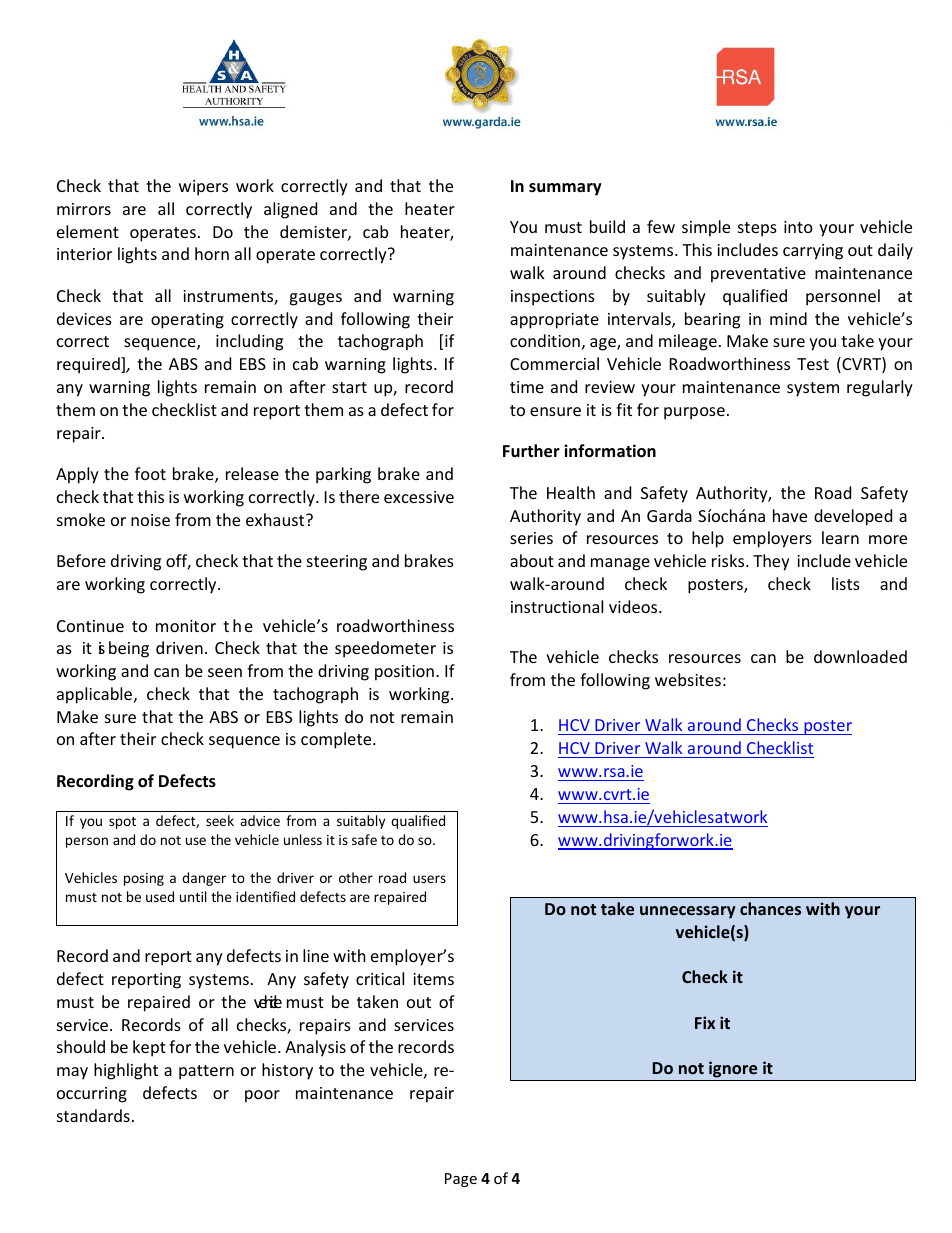 This screenshot has height=1233, width=952. I want to click on required, so click(89, 365).
